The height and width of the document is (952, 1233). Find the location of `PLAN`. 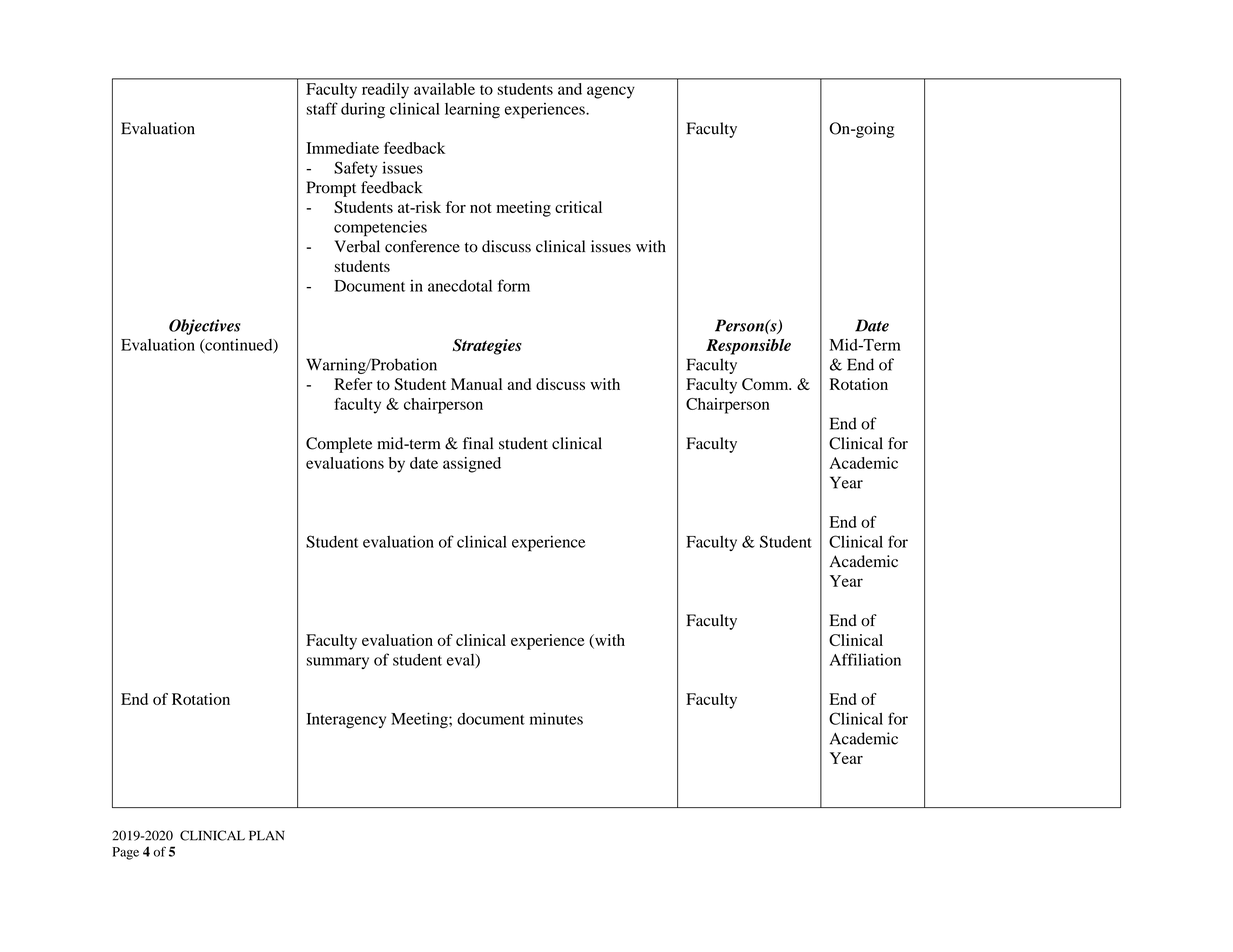

PLAN is located at coordinates (267, 835).
